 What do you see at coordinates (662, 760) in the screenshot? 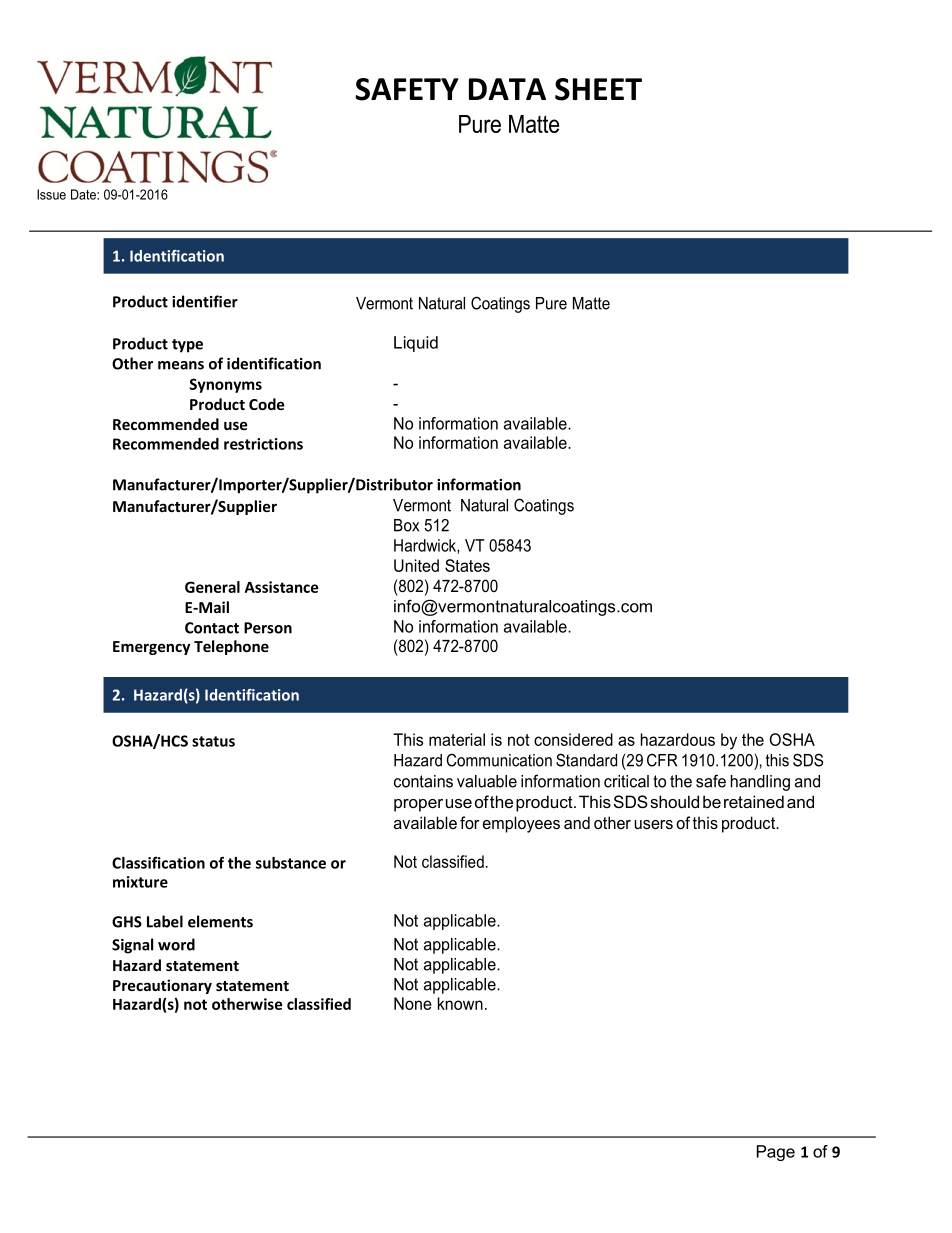
I see `CFR` at bounding box center [662, 760].
